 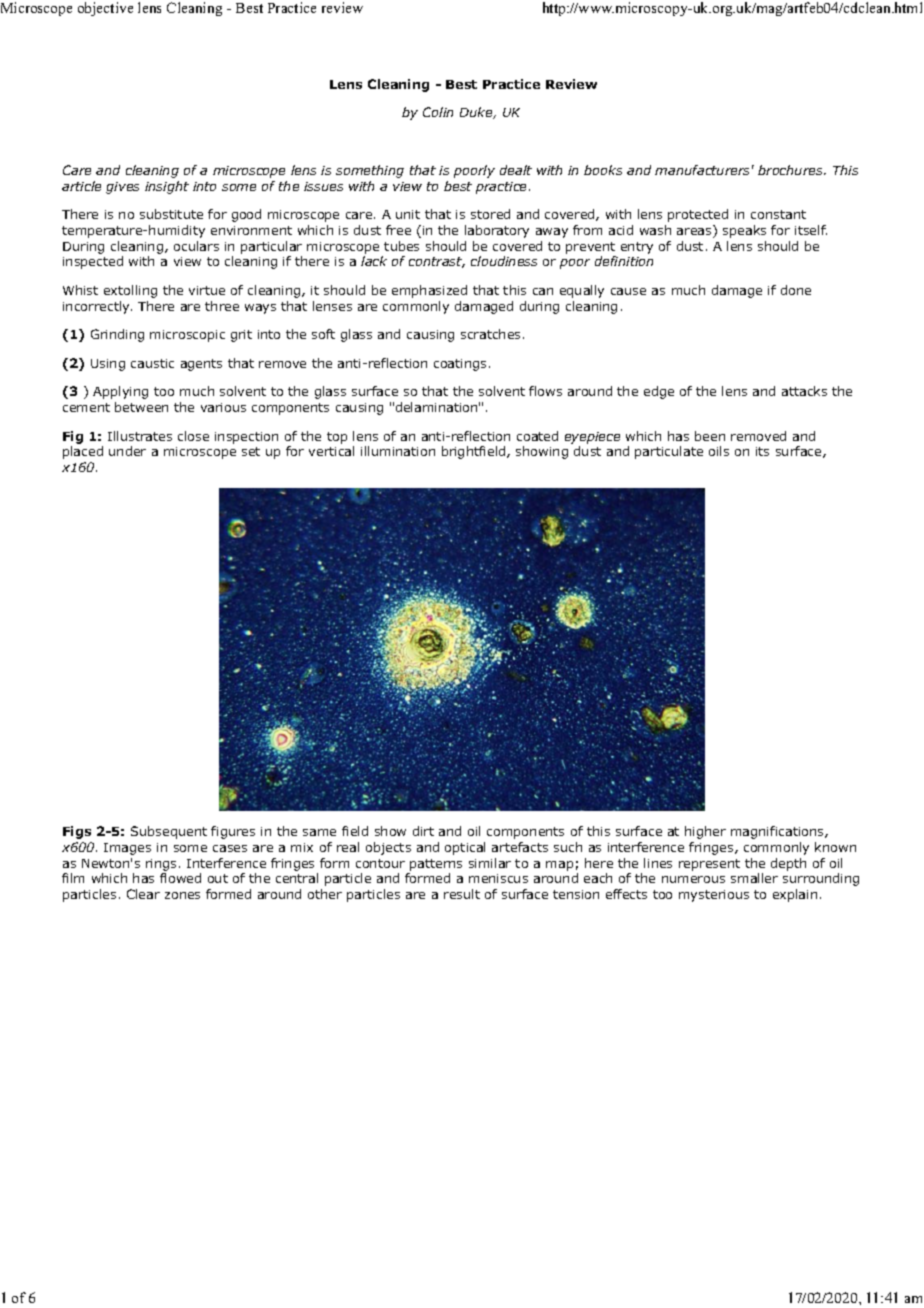 What do you see at coordinates (171, 214) in the page?
I see `substitute` at bounding box center [171, 214].
